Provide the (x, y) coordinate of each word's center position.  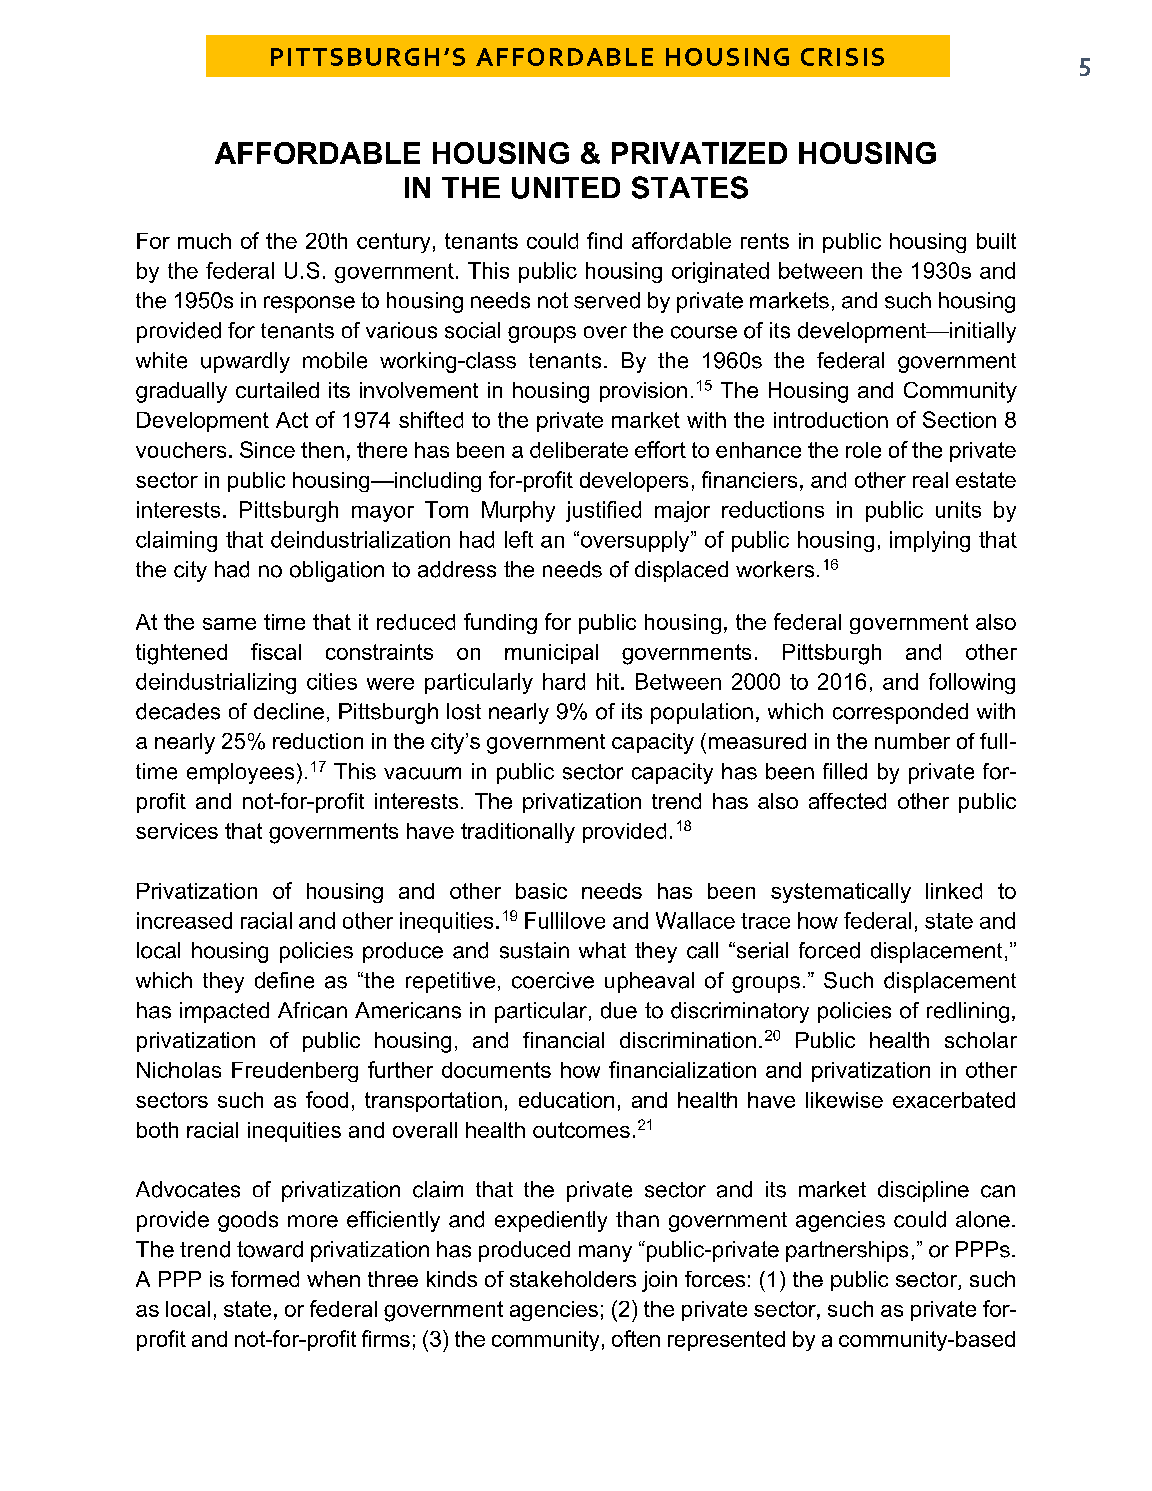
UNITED (566, 188)
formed (265, 1279)
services (177, 831)
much (204, 241)
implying (930, 541)
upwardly (245, 362)
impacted (224, 1012)
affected (847, 801)
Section (959, 419)
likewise (844, 1100)
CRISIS (842, 57)
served (607, 300)
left (519, 539)
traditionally (518, 833)
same (229, 624)
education (566, 1100)
